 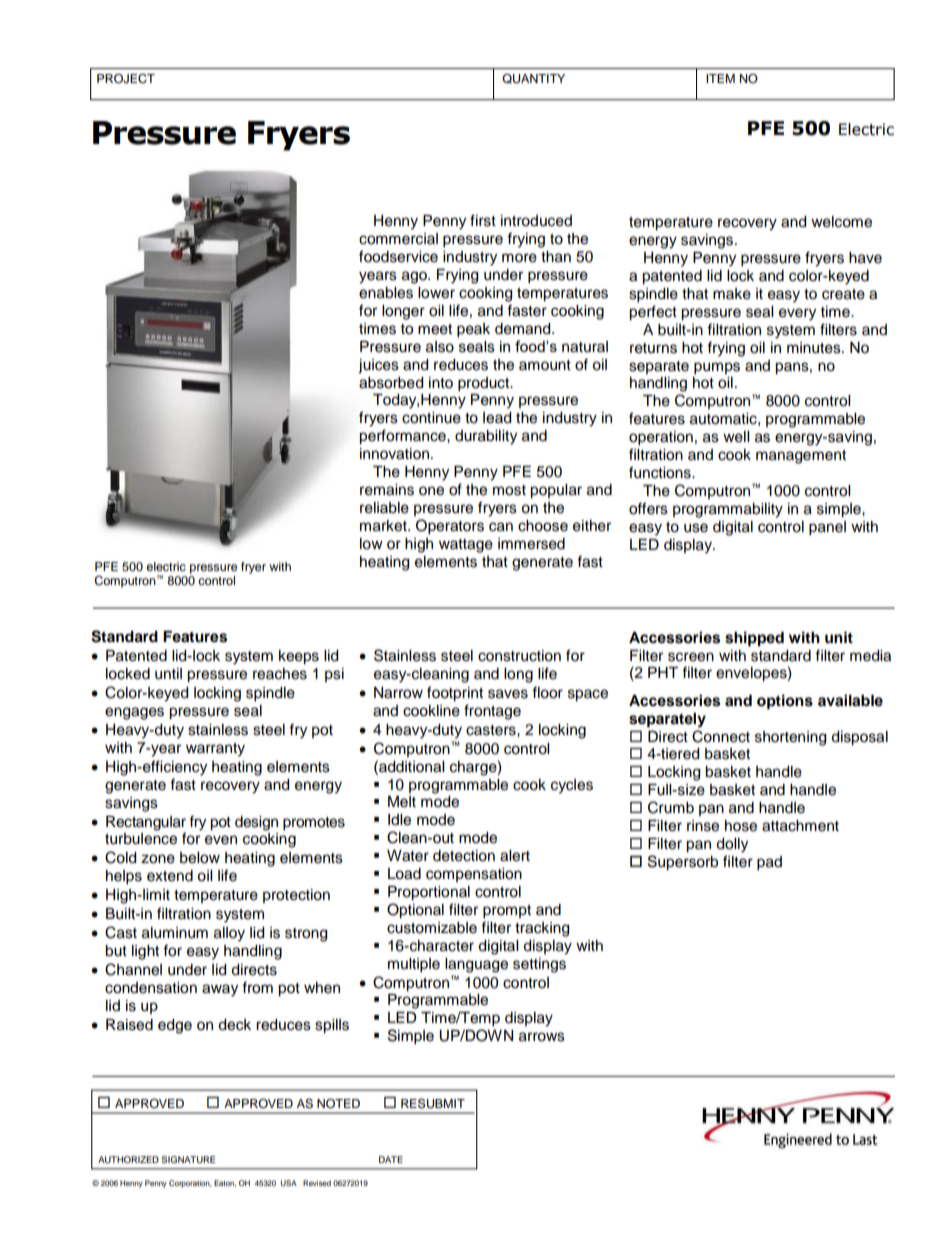 What do you see at coordinates (720, 78) in the image?
I see `ITEM` at bounding box center [720, 78].
